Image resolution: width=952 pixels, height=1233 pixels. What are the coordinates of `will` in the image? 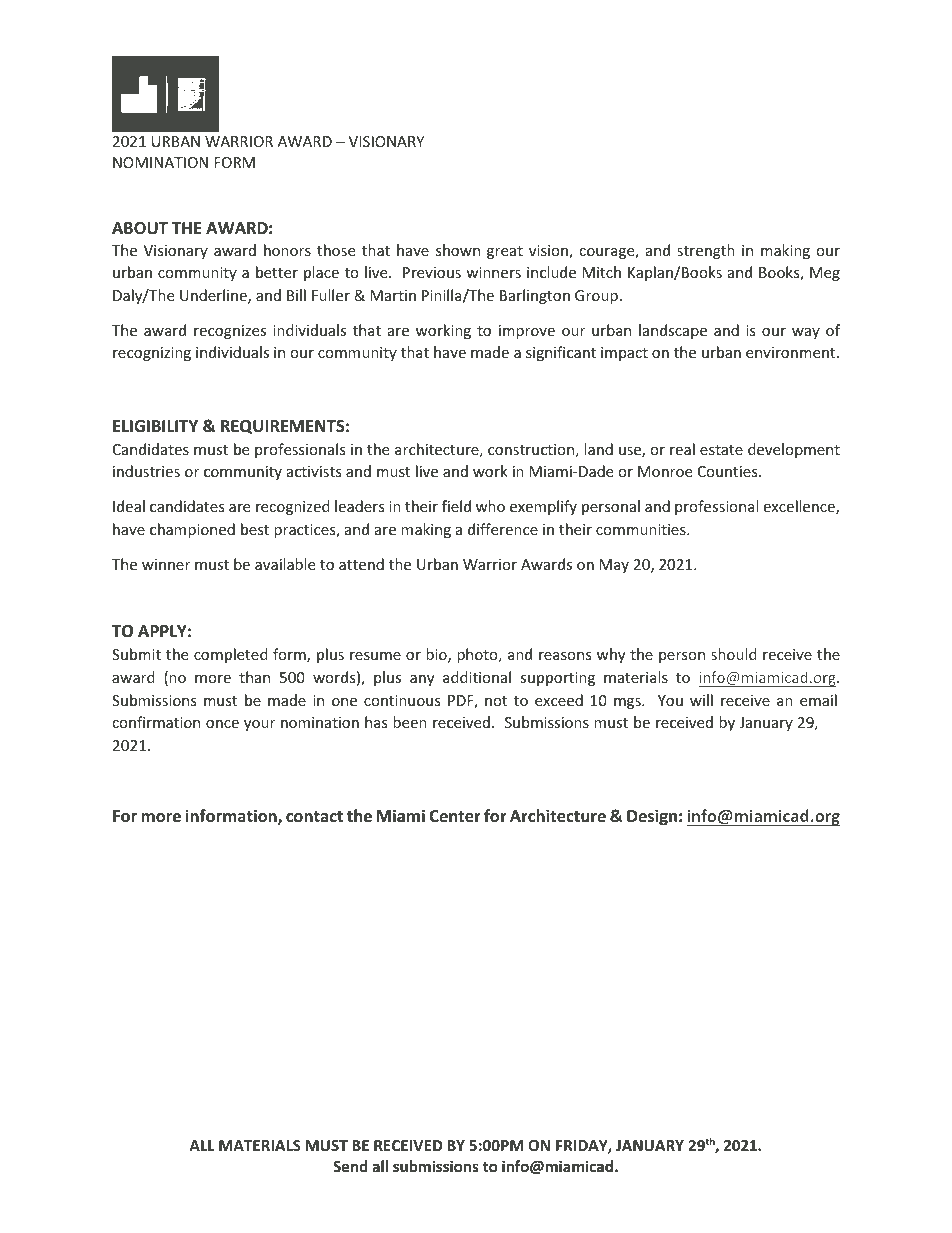 It's located at (701, 700).
